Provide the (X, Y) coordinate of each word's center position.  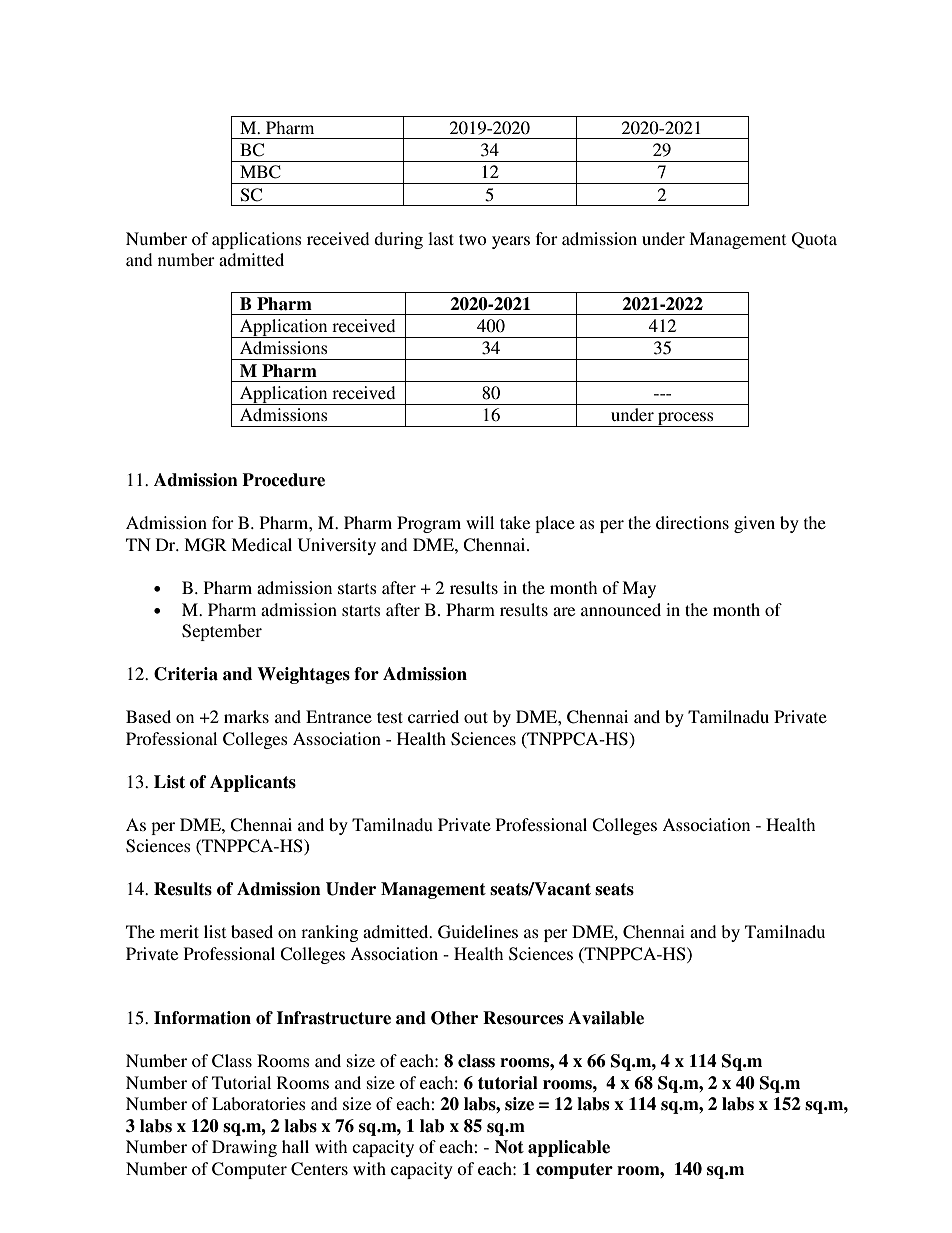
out (476, 717)
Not (509, 1147)
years (511, 242)
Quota (814, 240)
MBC (260, 172)
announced (621, 609)
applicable (569, 1148)
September (222, 632)
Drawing (244, 1148)
